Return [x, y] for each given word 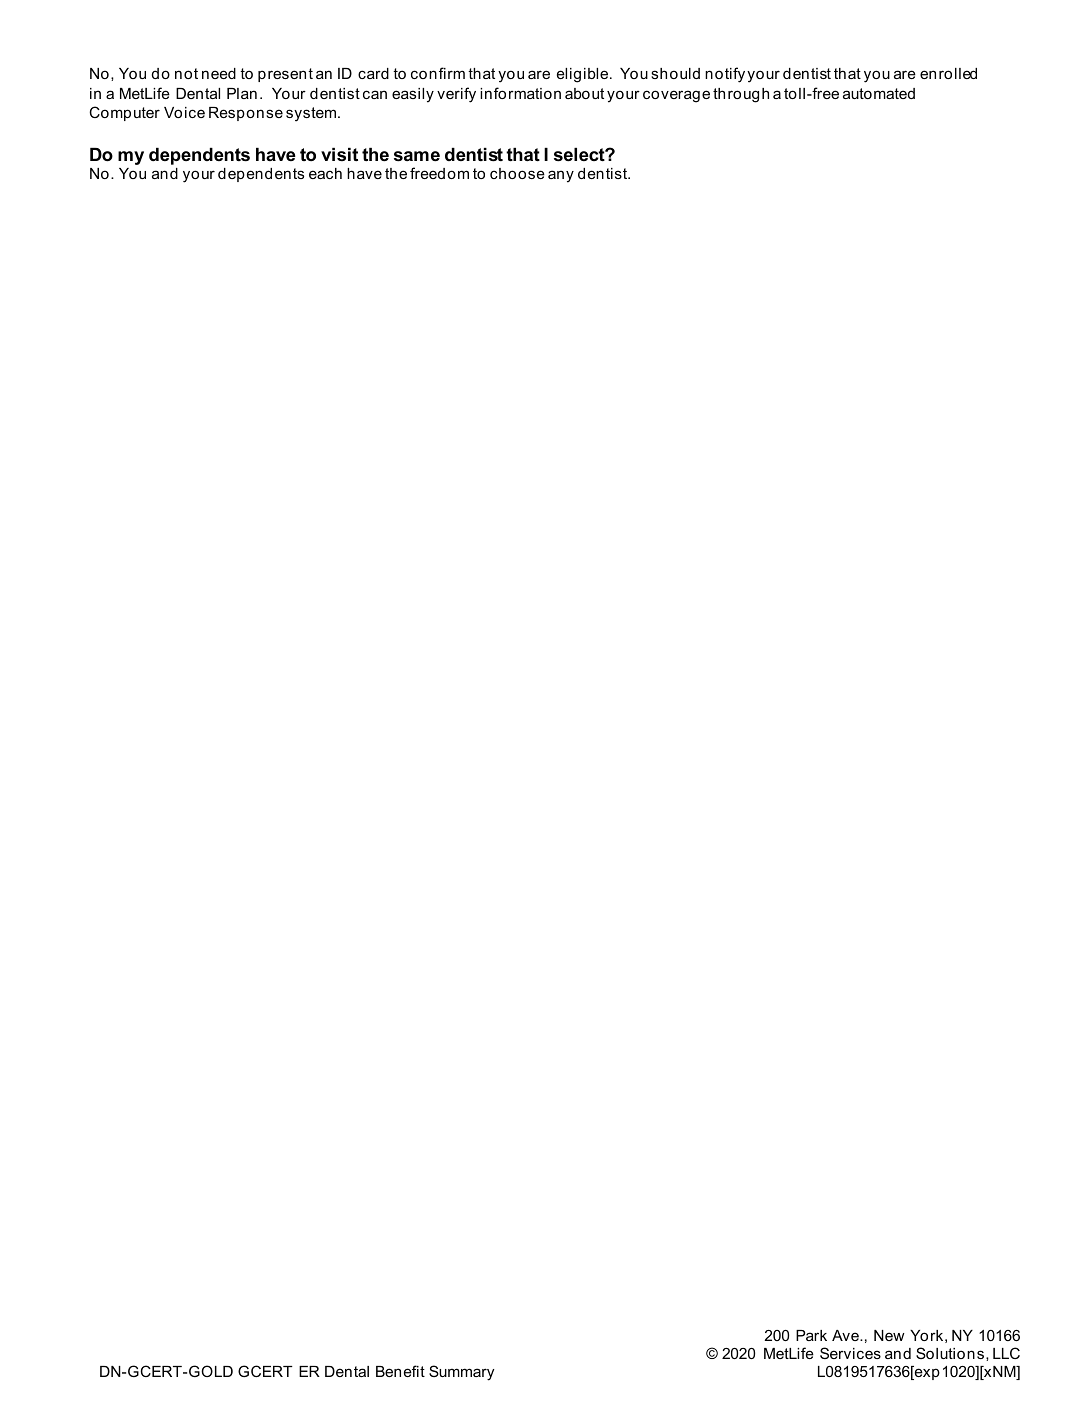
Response [246, 114]
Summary [461, 1373]
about [584, 93]
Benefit [400, 1371]
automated [879, 93]
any [561, 176]
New [889, 1335]
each [325, 173]
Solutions [950, 1353]
